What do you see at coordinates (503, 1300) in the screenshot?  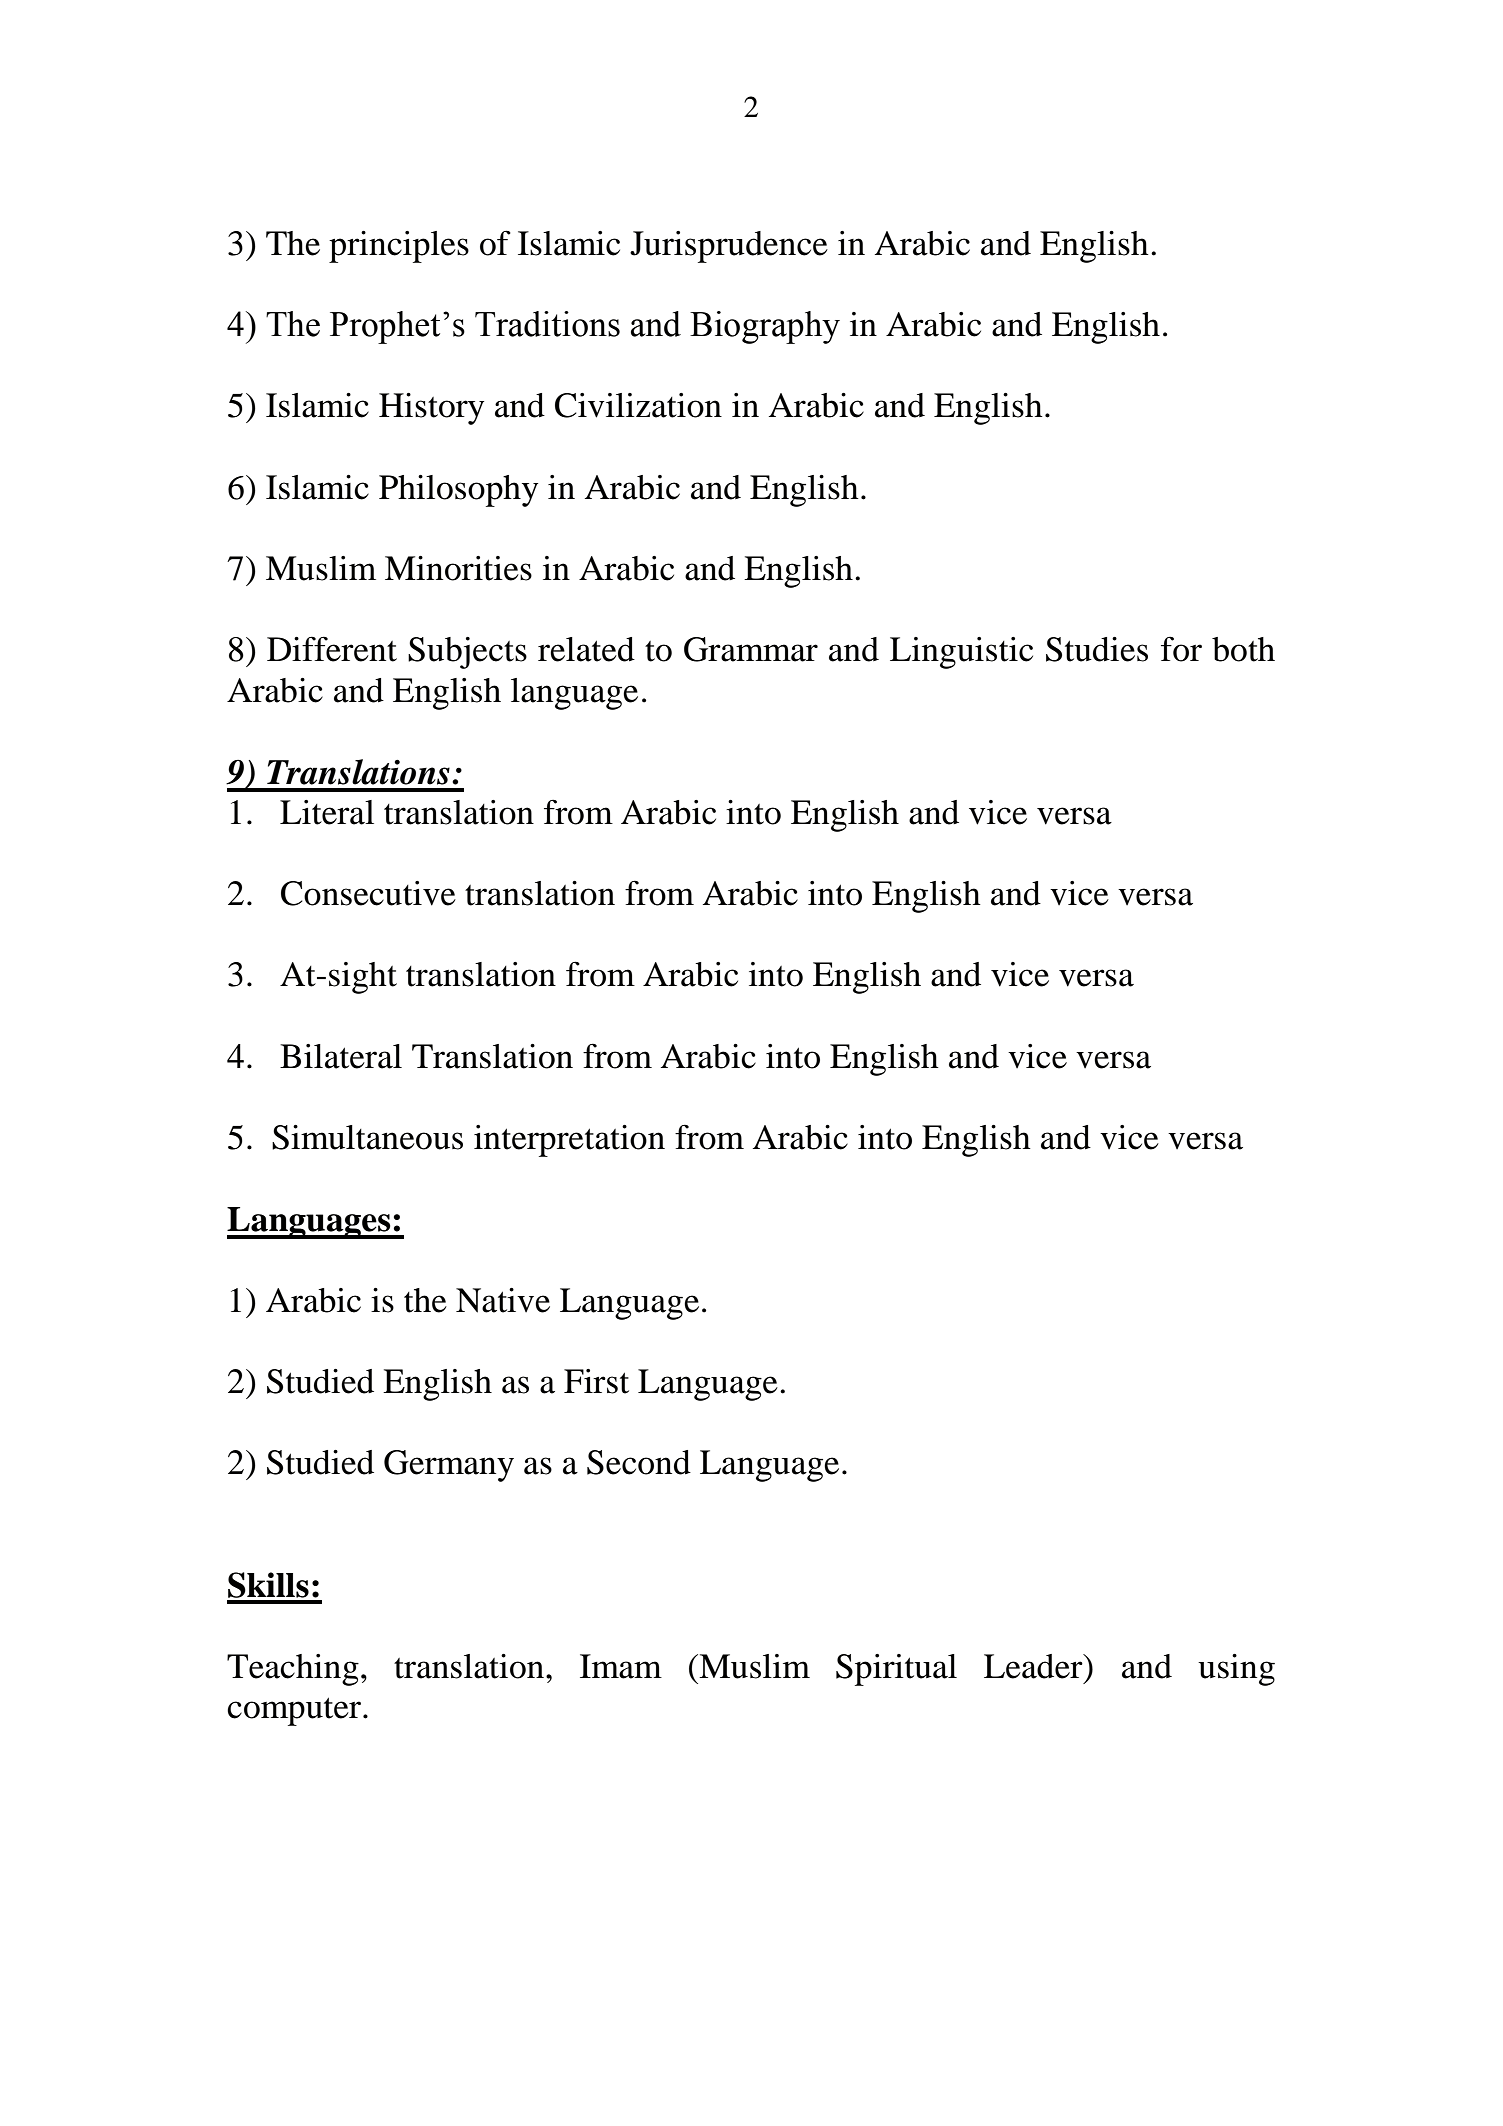 I see `Native` at bounding box center [503, 1300].
